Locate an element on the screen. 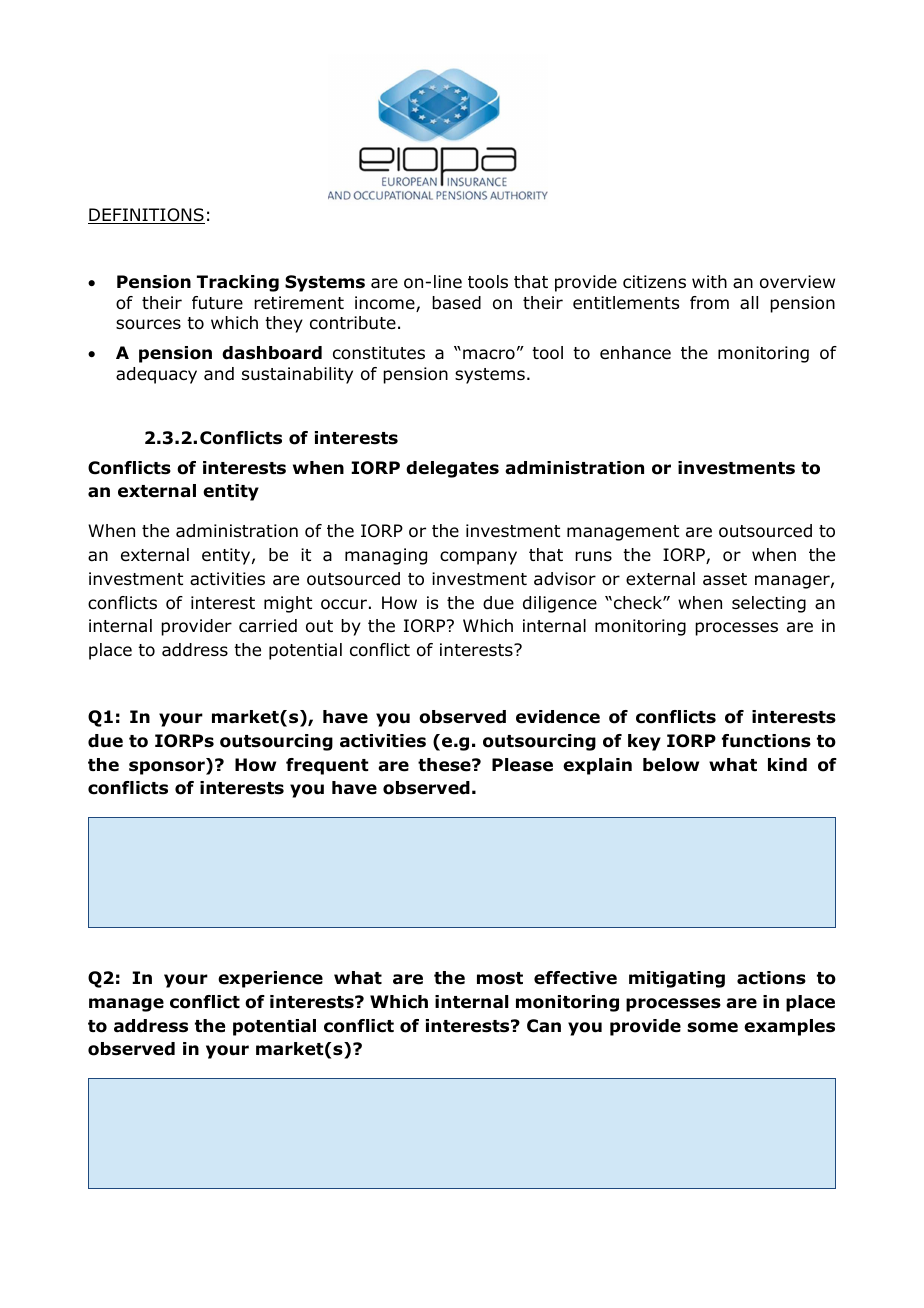 This screenshot has width=924, height=1308. with is located at coordinates (709, 281).
